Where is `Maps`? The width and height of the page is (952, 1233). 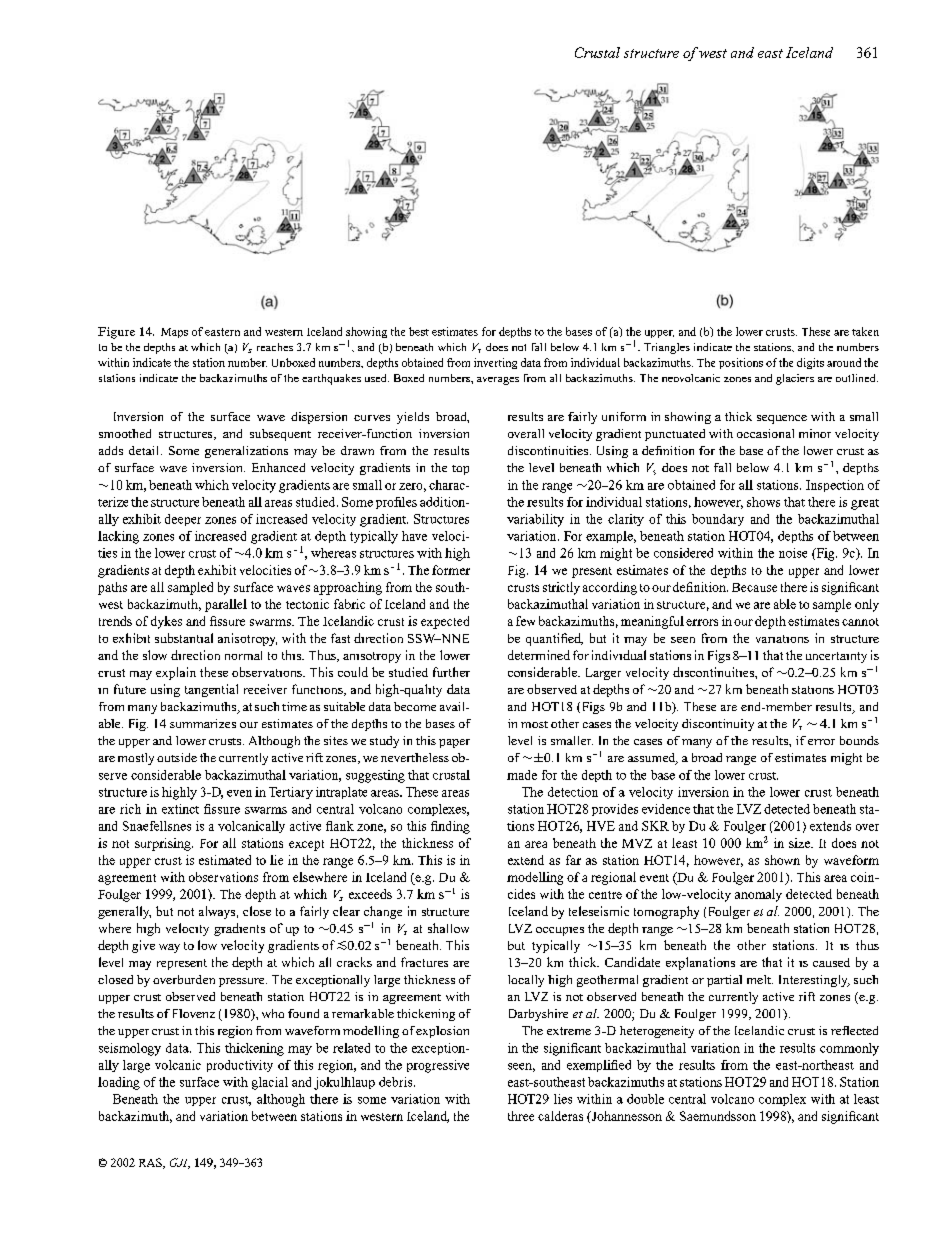 Maps is located at coordinates (174, 333).
